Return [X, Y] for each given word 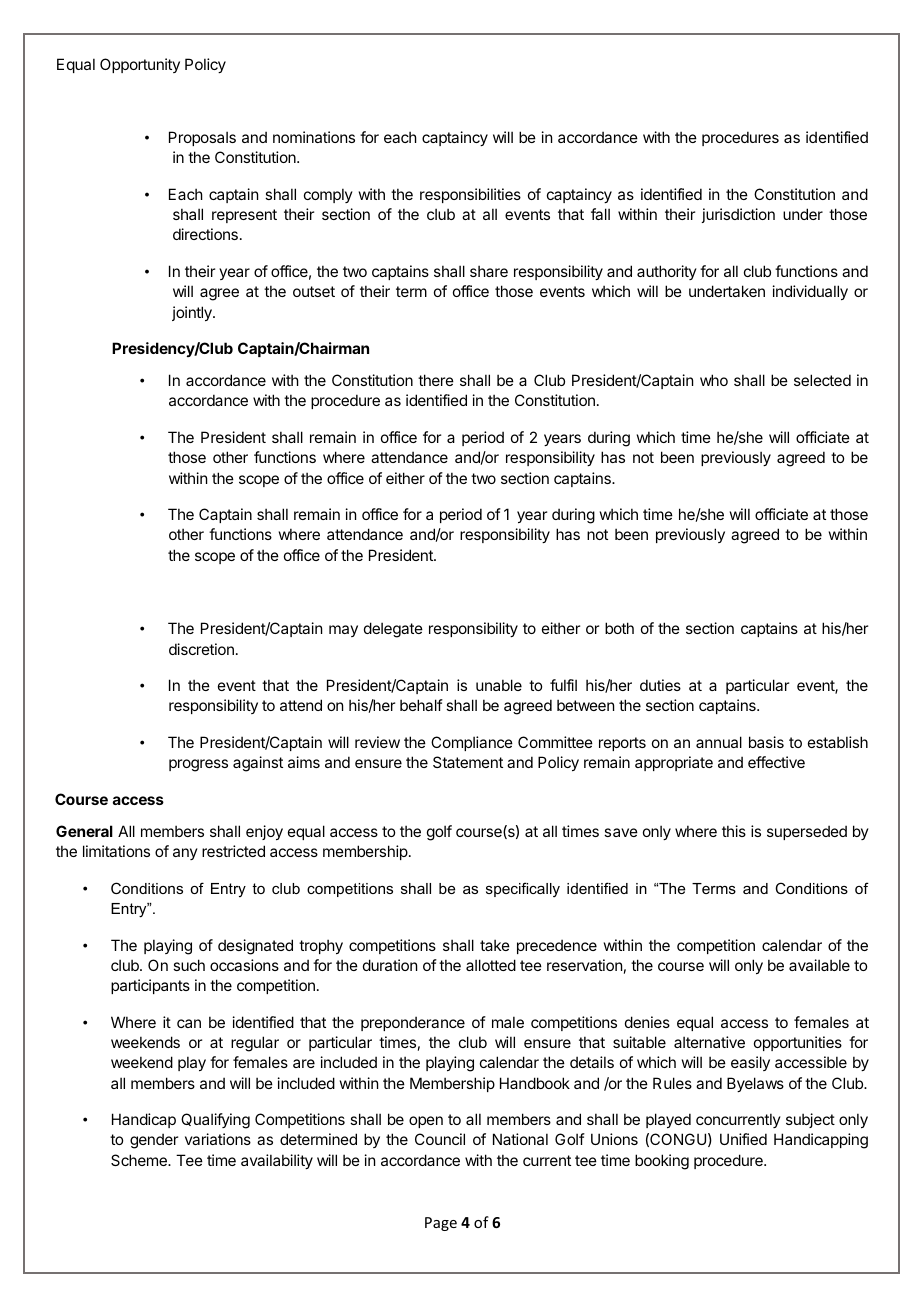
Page [441, 1224]
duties [660, 685]
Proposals [202, 138]
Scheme [140, 1160]
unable [499, 685]
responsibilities [470, 195]
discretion [201, 649]
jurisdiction [738, 215]
